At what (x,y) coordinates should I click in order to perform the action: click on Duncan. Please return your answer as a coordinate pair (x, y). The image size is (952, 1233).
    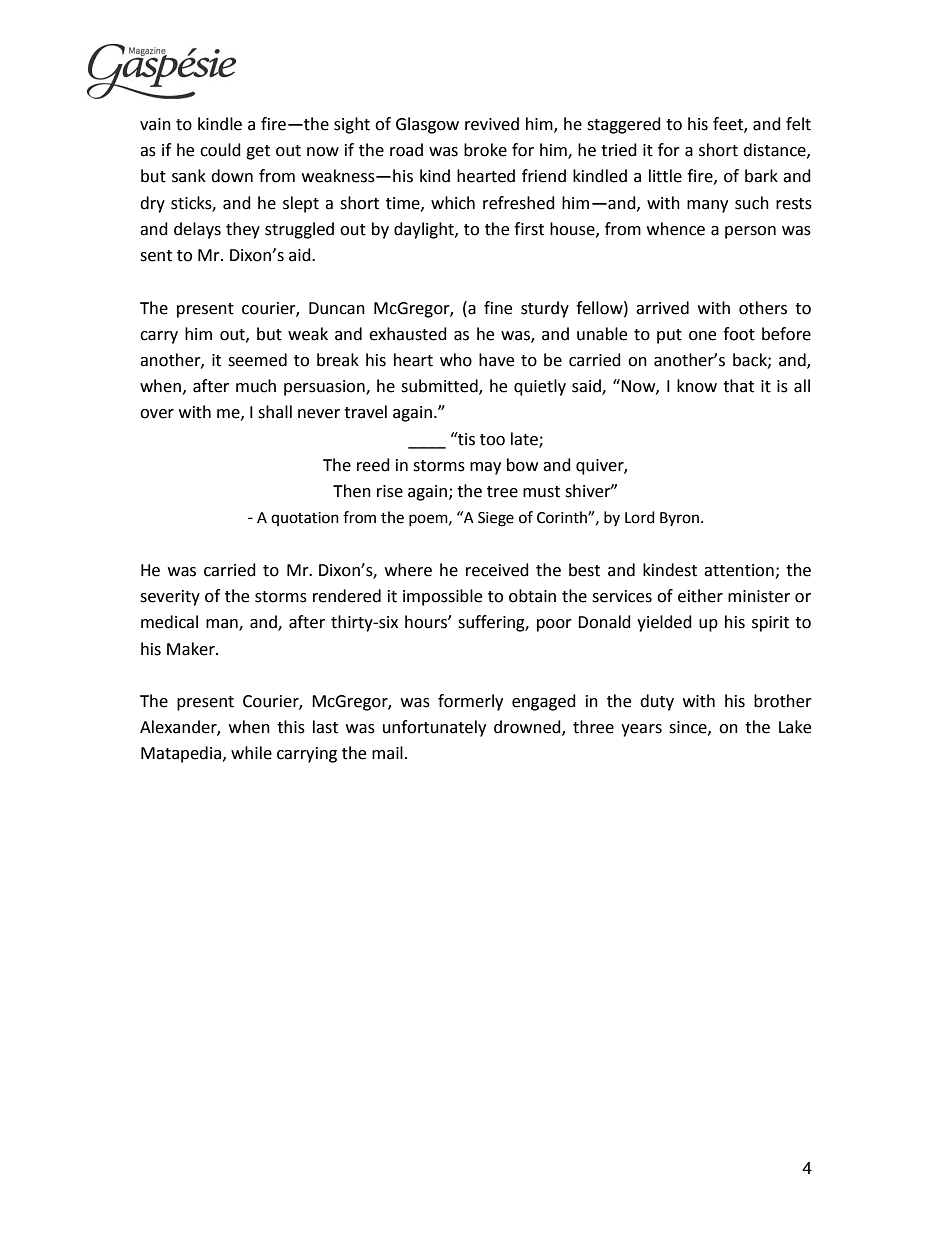
    Looking at the image, I should click on (337, 308).
